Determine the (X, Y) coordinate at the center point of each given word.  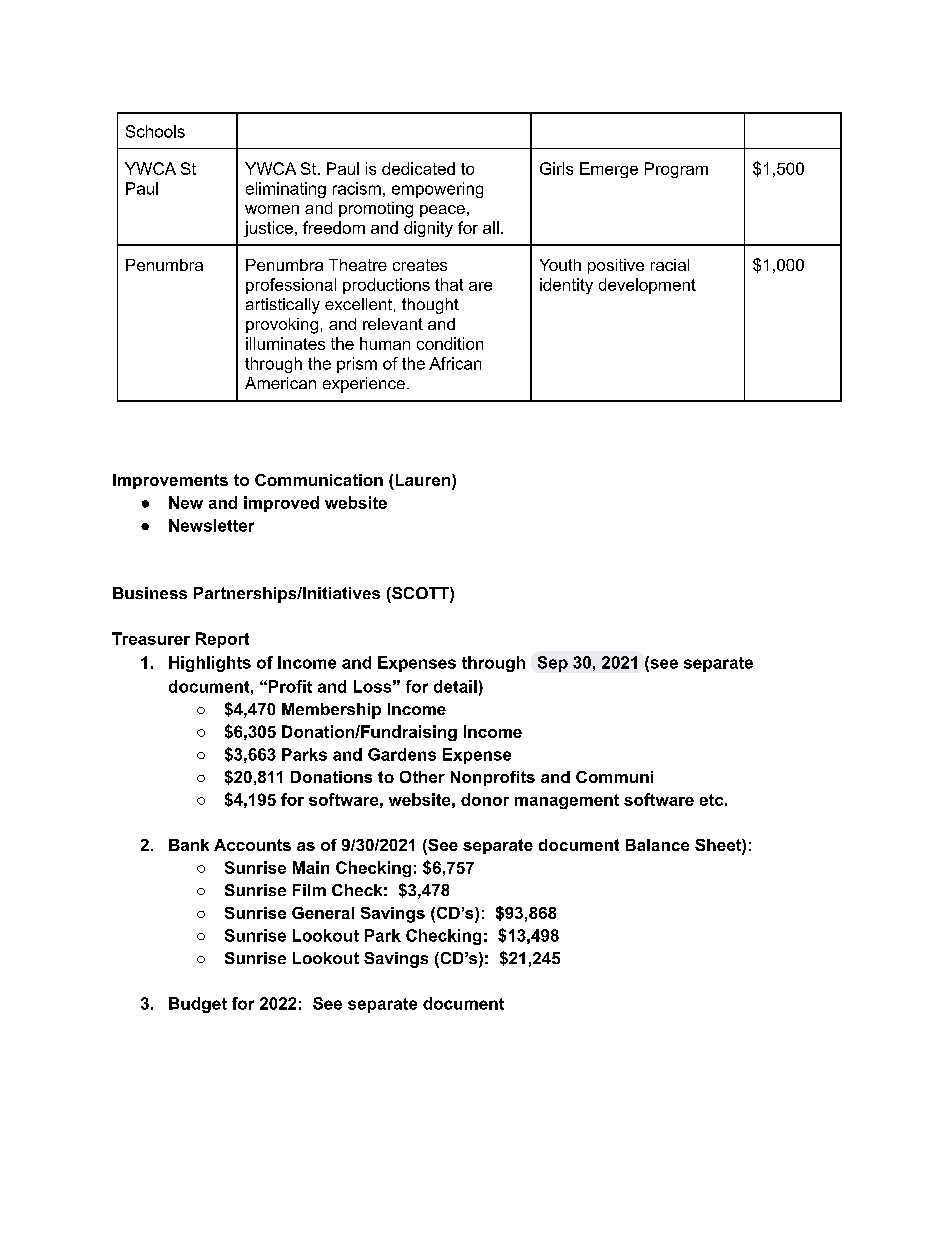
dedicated (418, 168)
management (567, 801)
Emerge (609, 170)
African (455, 363)
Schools (155, 131)
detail (455, 686)
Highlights (210, 664)
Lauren (423, 480)
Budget (198, 1005)
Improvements (170, 481)
